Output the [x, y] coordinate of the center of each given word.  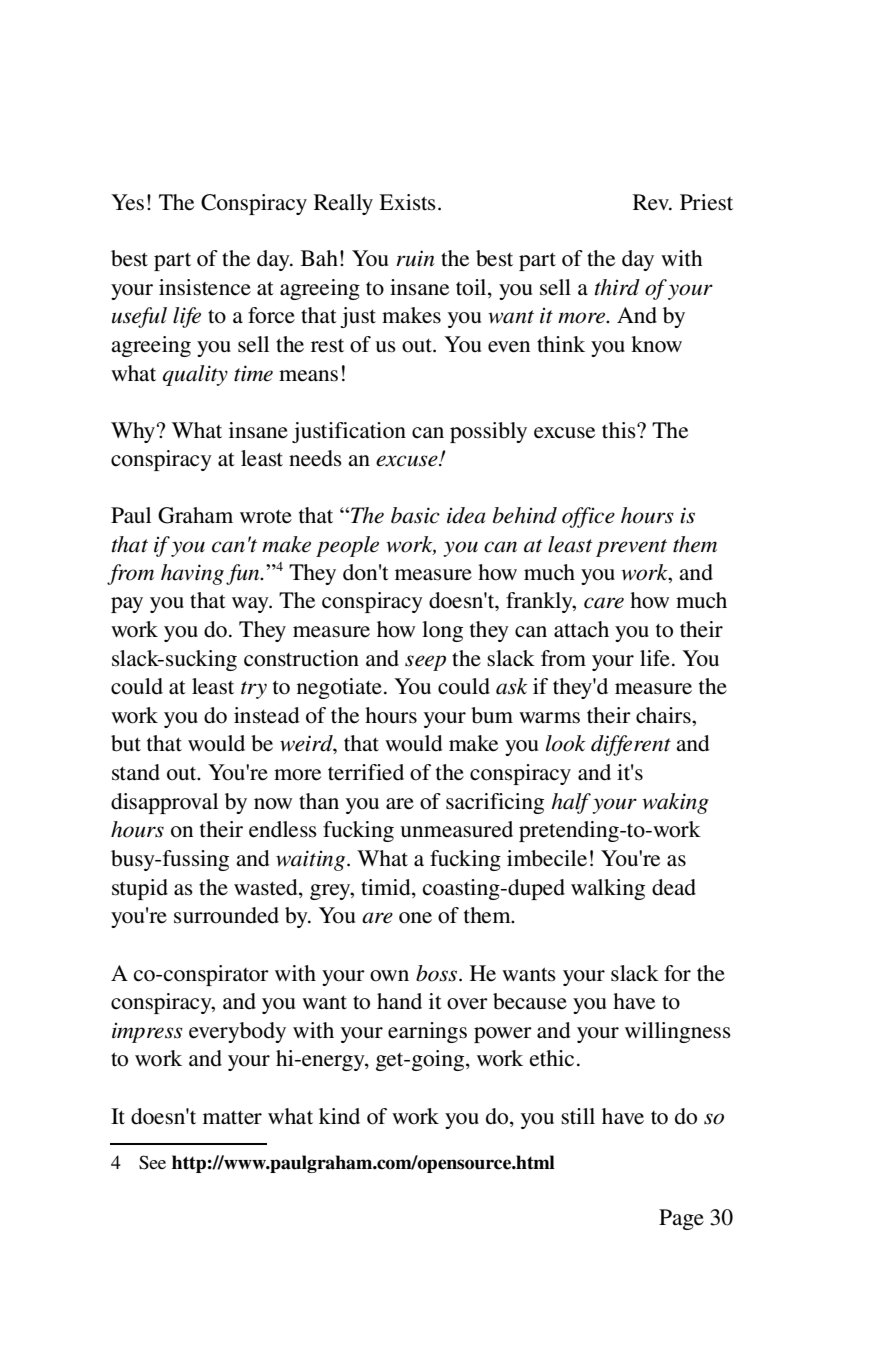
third [617, 287]
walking [608, 889]
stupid [140, 889]
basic [415, 515]
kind [339, 1116]
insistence [205, 287]
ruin [415, 258]
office [588, 517]
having [192, 574]
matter [232, 1118]
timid [387, 888]
